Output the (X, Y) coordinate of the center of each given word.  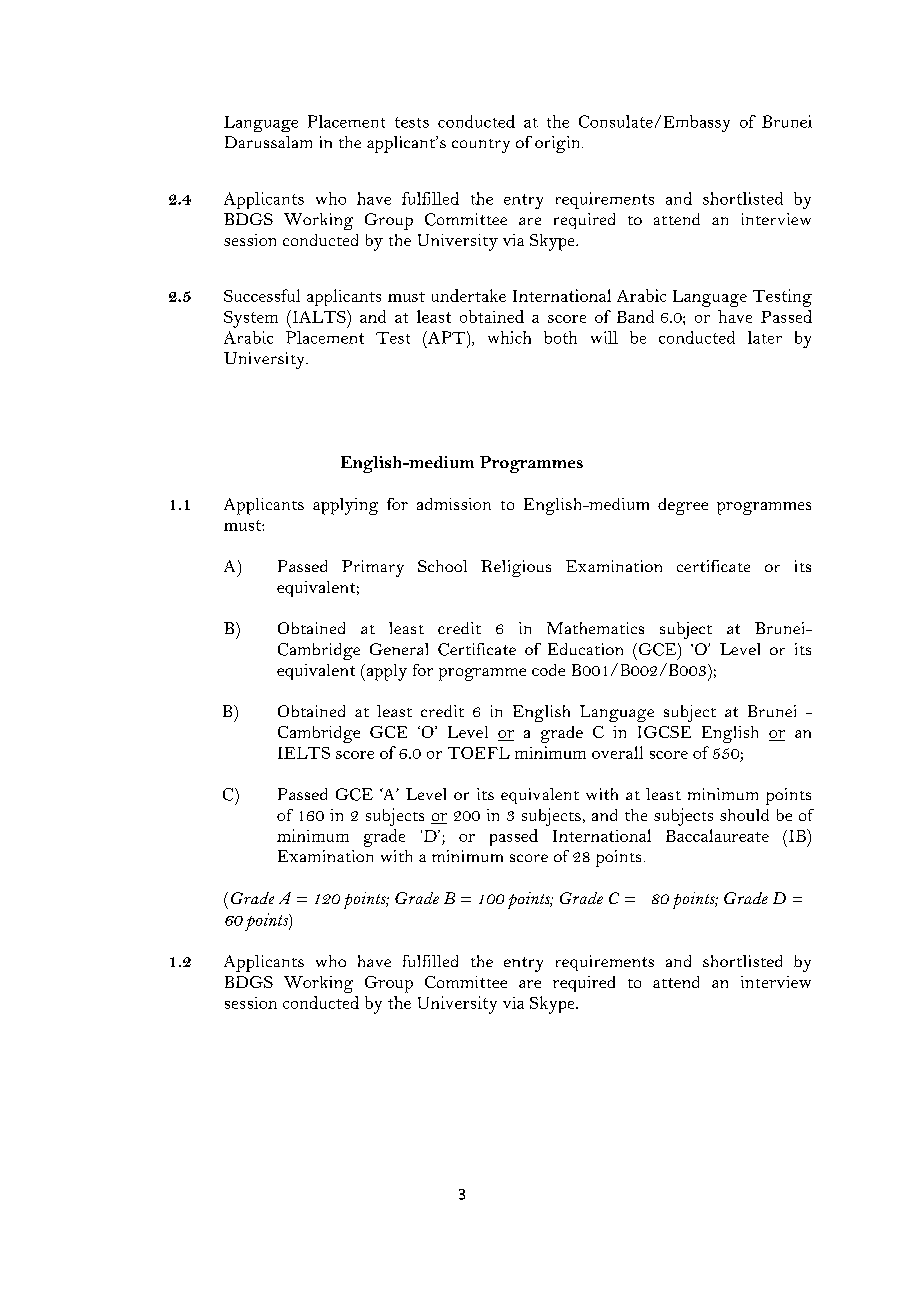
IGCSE (664, 732)
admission (454, 504)
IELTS (304, 753)
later (765, 337)
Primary (373, 568)
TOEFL (479, 753)
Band (635, 316)
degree (683, 506)
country (481, 146)
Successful (262, 295)
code (548, 670)
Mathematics (595, 628)
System (251, 319)
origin (559, 144)
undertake (469, 295)
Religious (516, 568)
